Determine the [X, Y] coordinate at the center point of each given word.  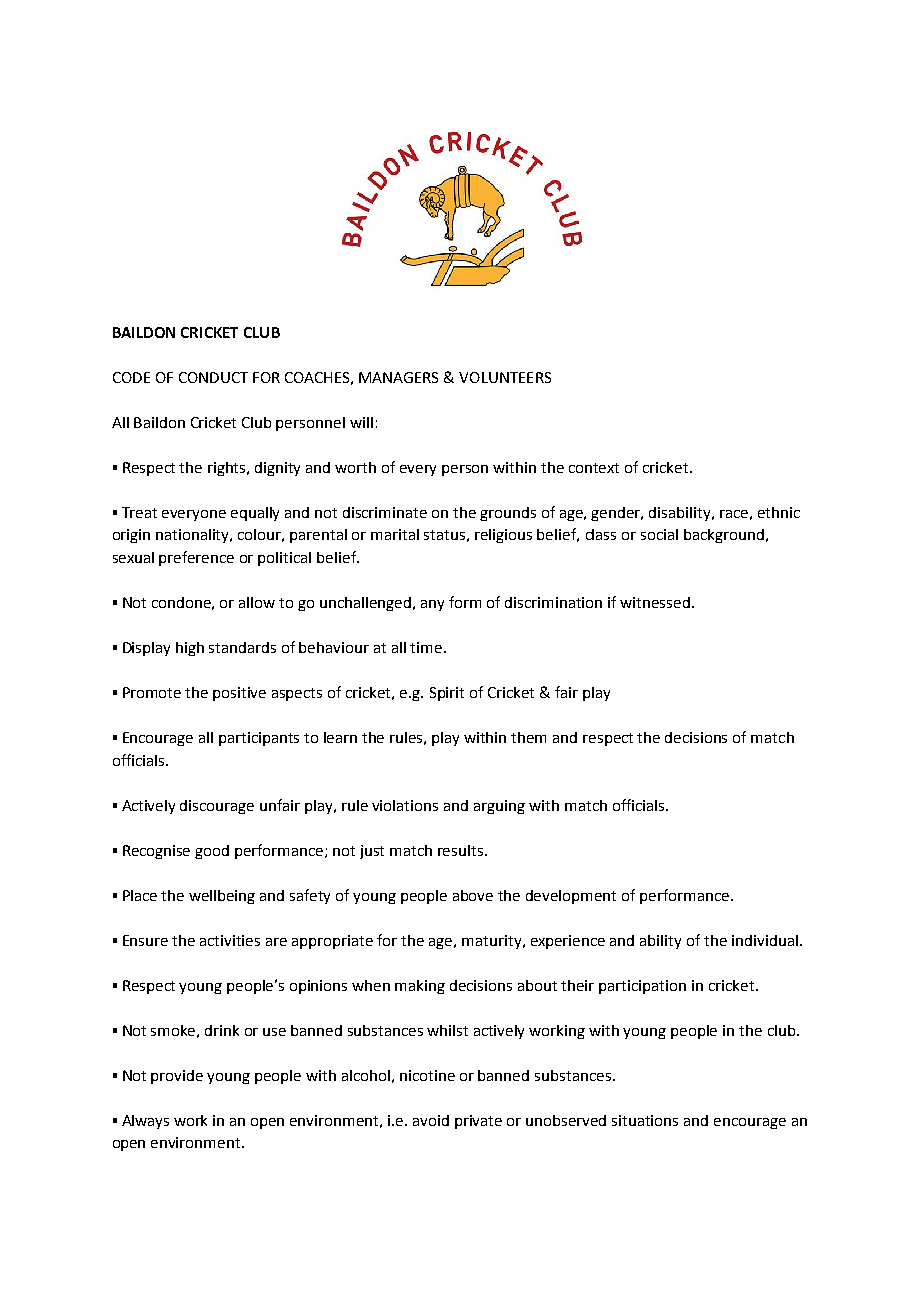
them [528, 737]
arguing [499, 807]
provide [177, 1077]
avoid [431, 1120]
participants [259, 739]
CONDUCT [213, 377]
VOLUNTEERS [505, 377]
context [594, 468]
